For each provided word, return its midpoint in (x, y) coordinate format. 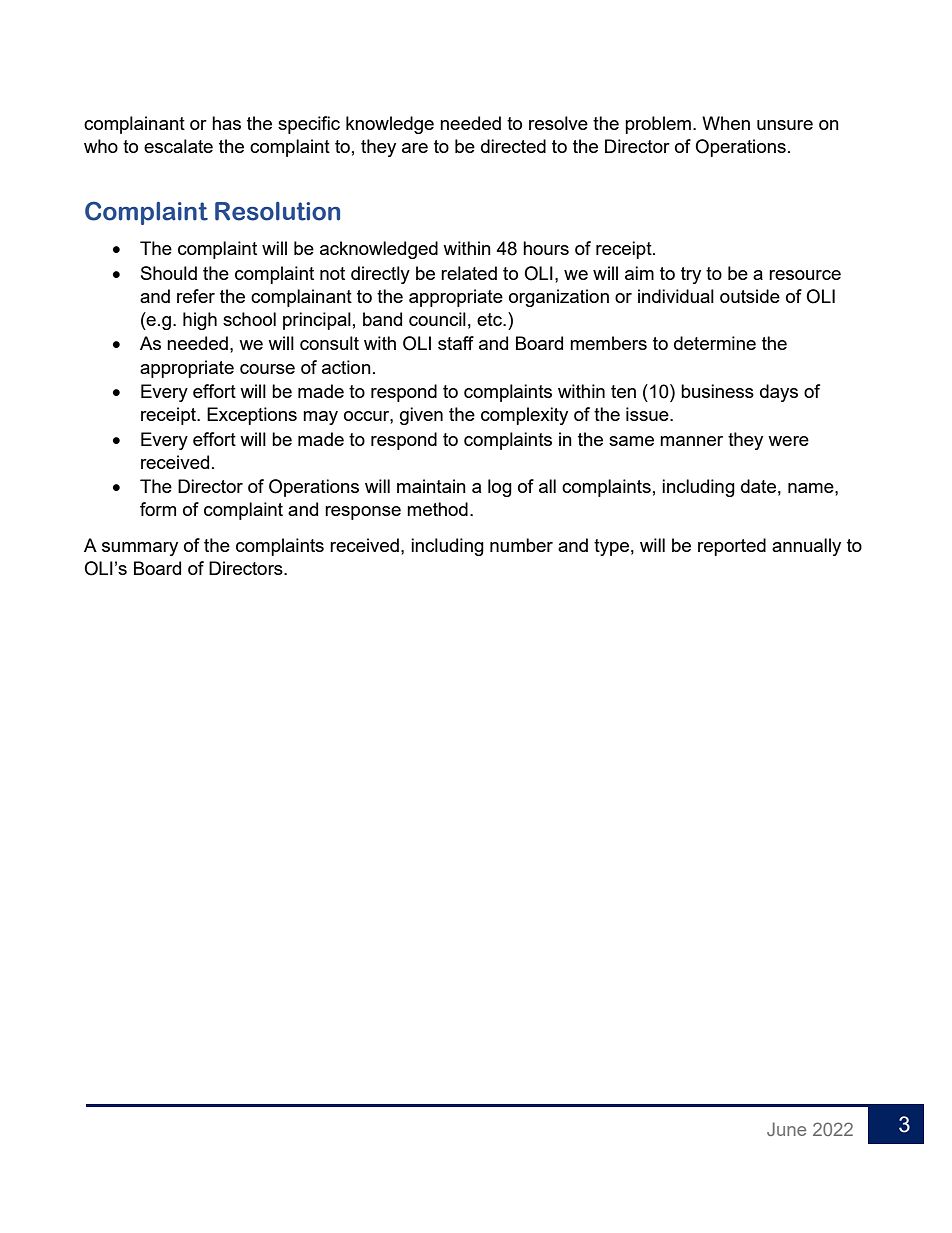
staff (456, 343)
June (786, 1129)
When (726, 123)
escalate (178, 146)
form (158, 509)
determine (715, 343)
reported (732, 547)
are (415, 148)
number (521, 545)
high (200, 321)
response (363, 513)
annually (806, 547)
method (437, 509)
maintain (431, 486)
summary (140, 549)
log (500, 488)
